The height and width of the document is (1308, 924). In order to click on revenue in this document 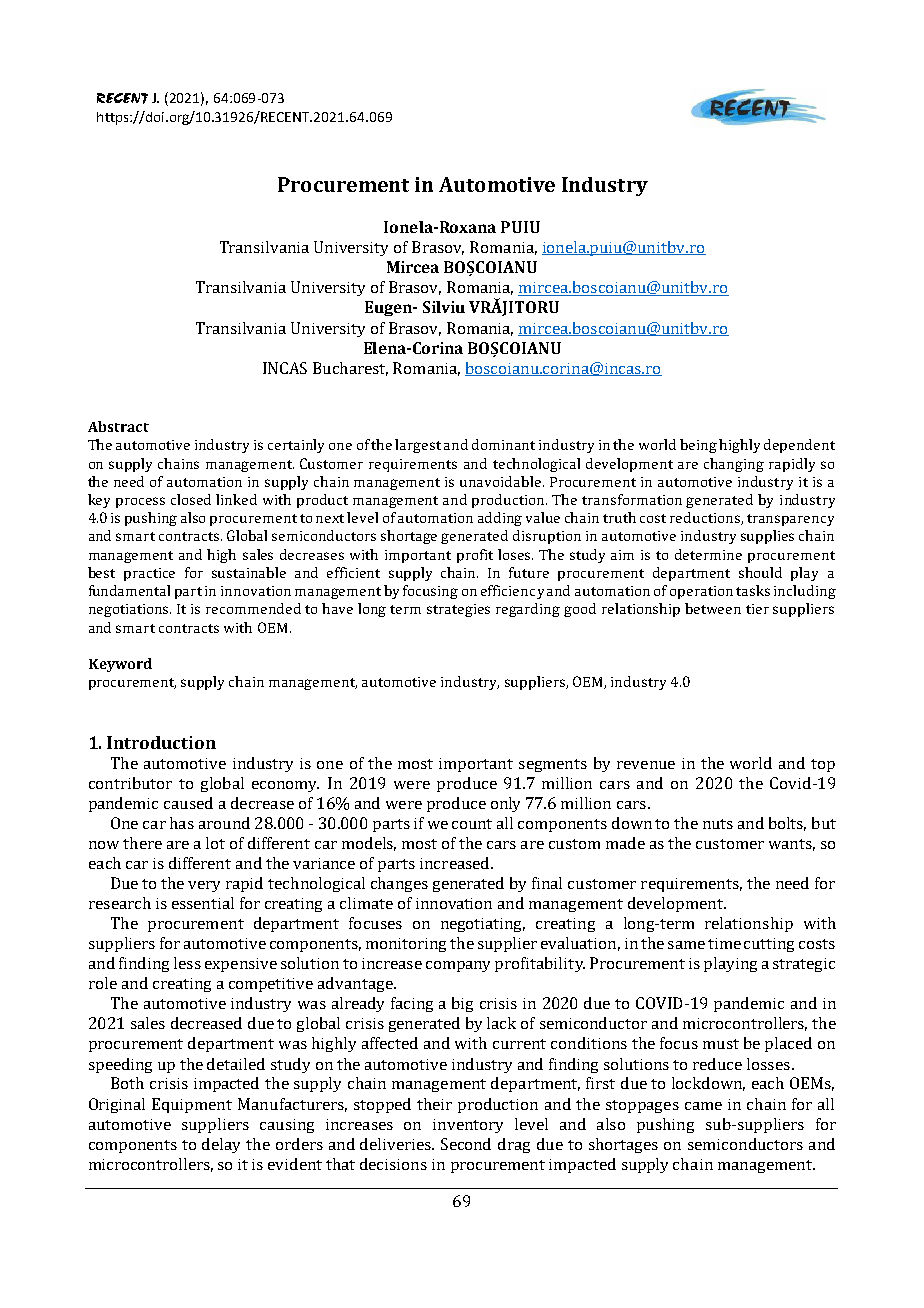, I will do `click(646, 765)`.
